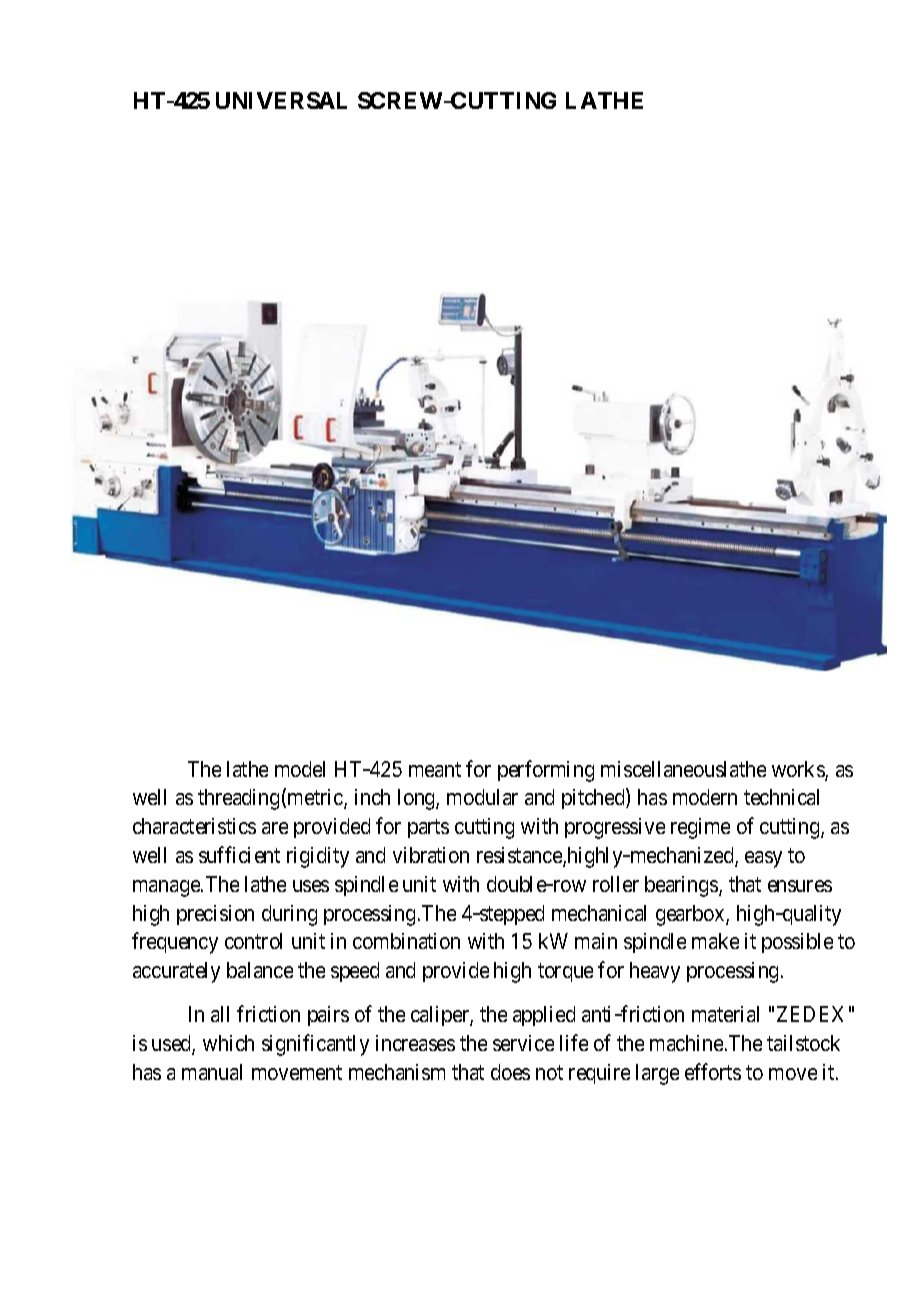 The width and height of the screenshot is (924, 1308). Describe the element at coordinates (523, 1043) in the screenshot. I see `service` at that location.
